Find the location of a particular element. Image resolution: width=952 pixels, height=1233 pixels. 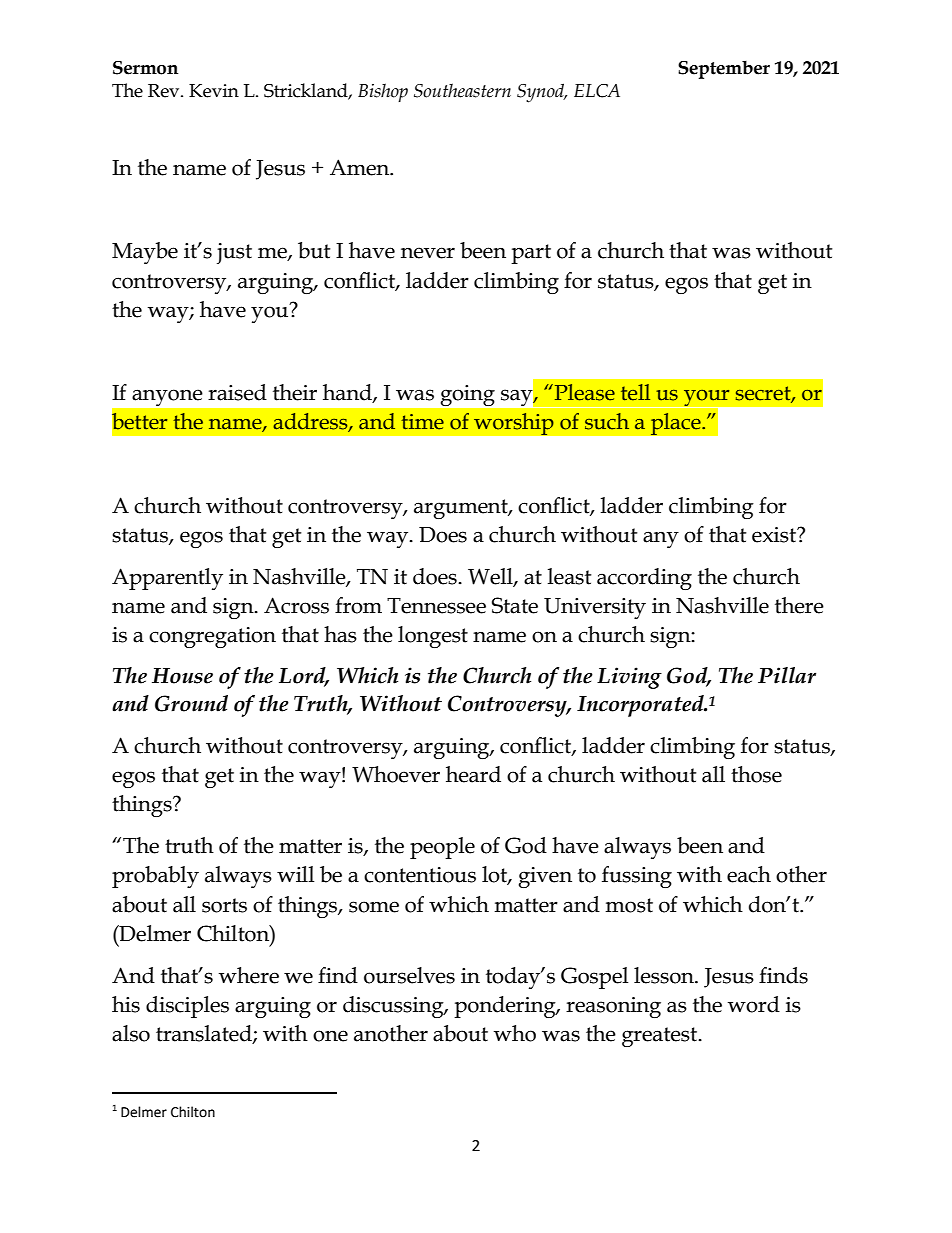

September is located at coordinates (724, 69).
